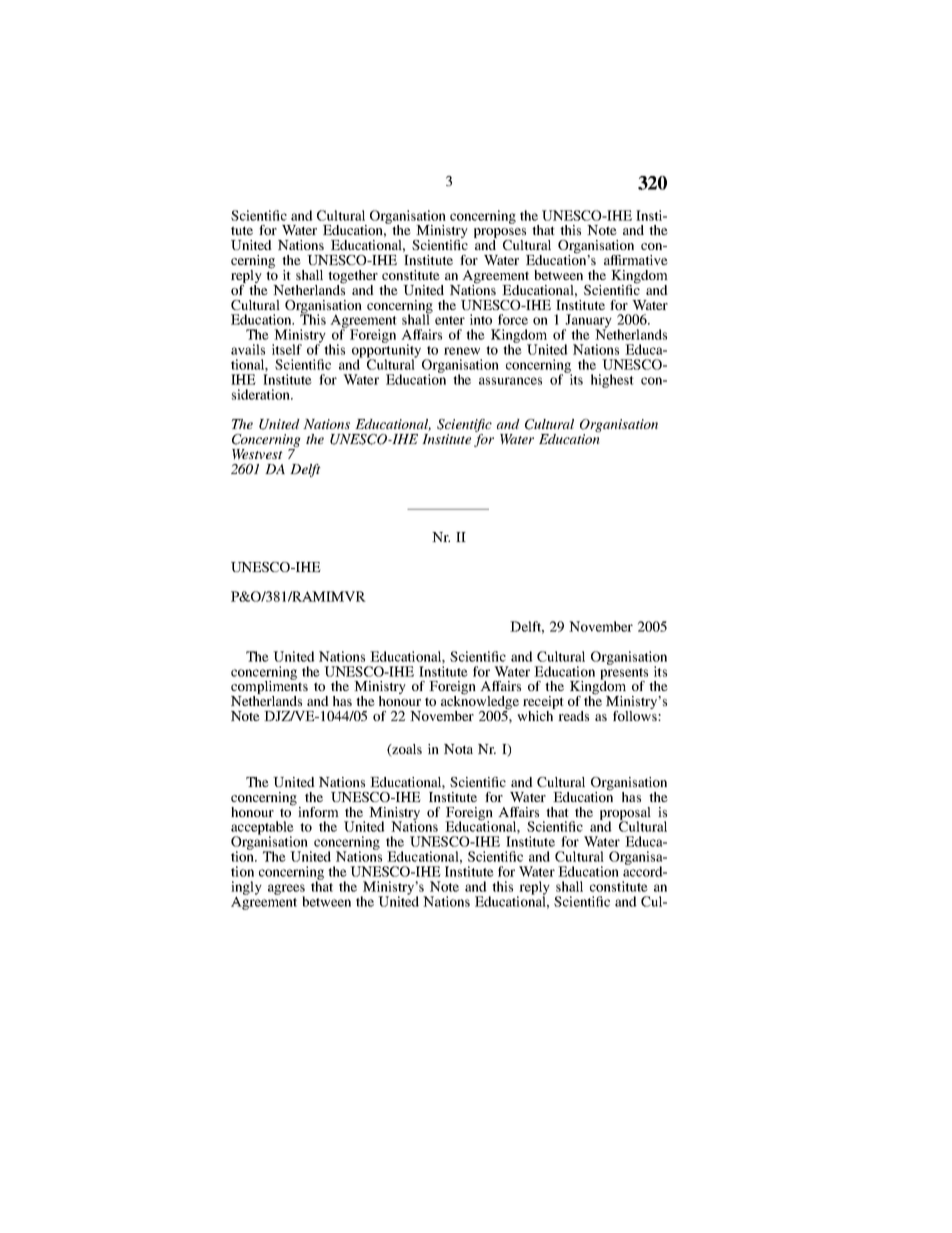  What do you see at coordinates (624, 675) in the image?
I see `presents` at bounding box center [624, 675].
